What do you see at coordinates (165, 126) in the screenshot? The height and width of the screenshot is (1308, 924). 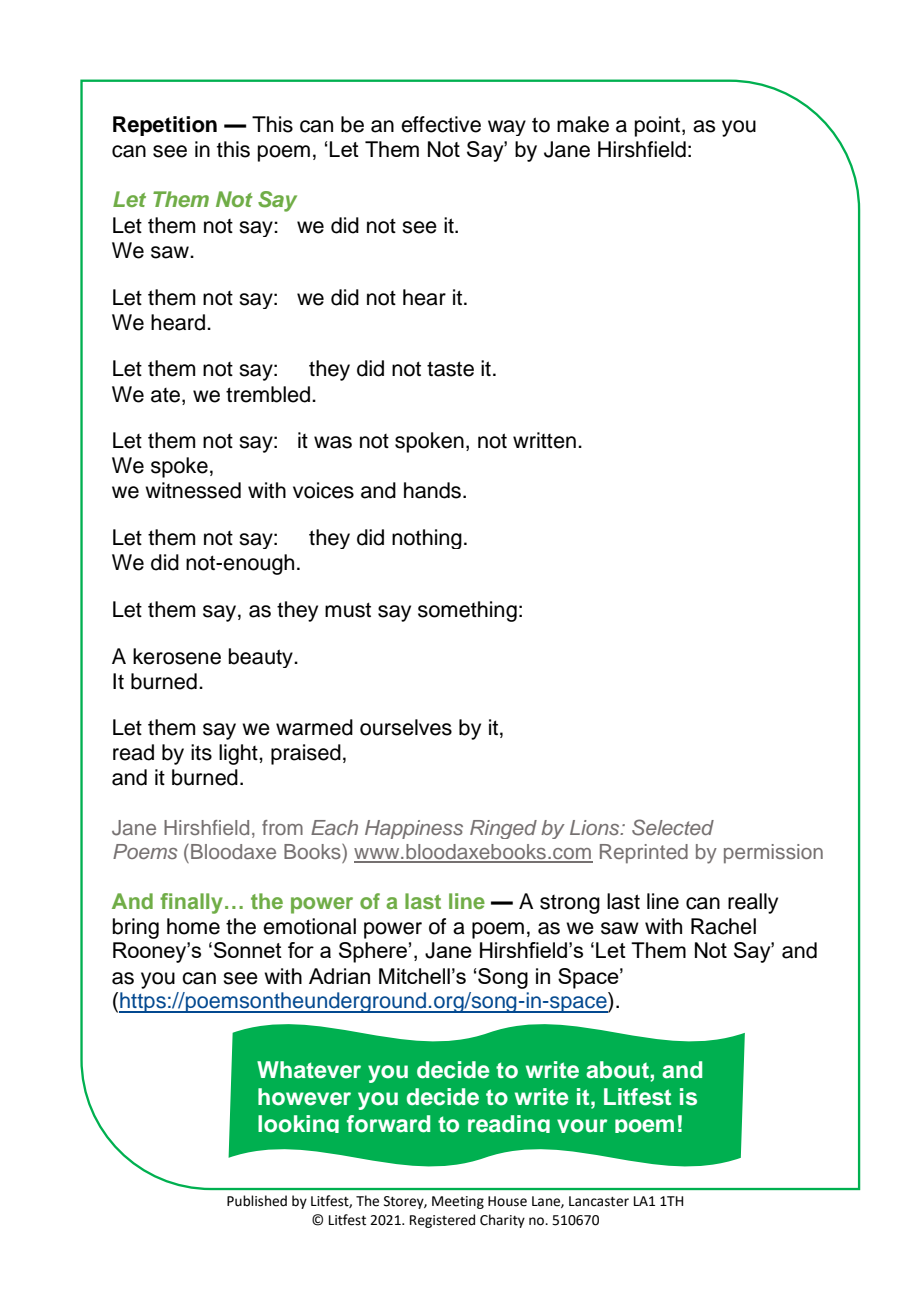 I see `Repetition` at bounding box center [165, 126].
